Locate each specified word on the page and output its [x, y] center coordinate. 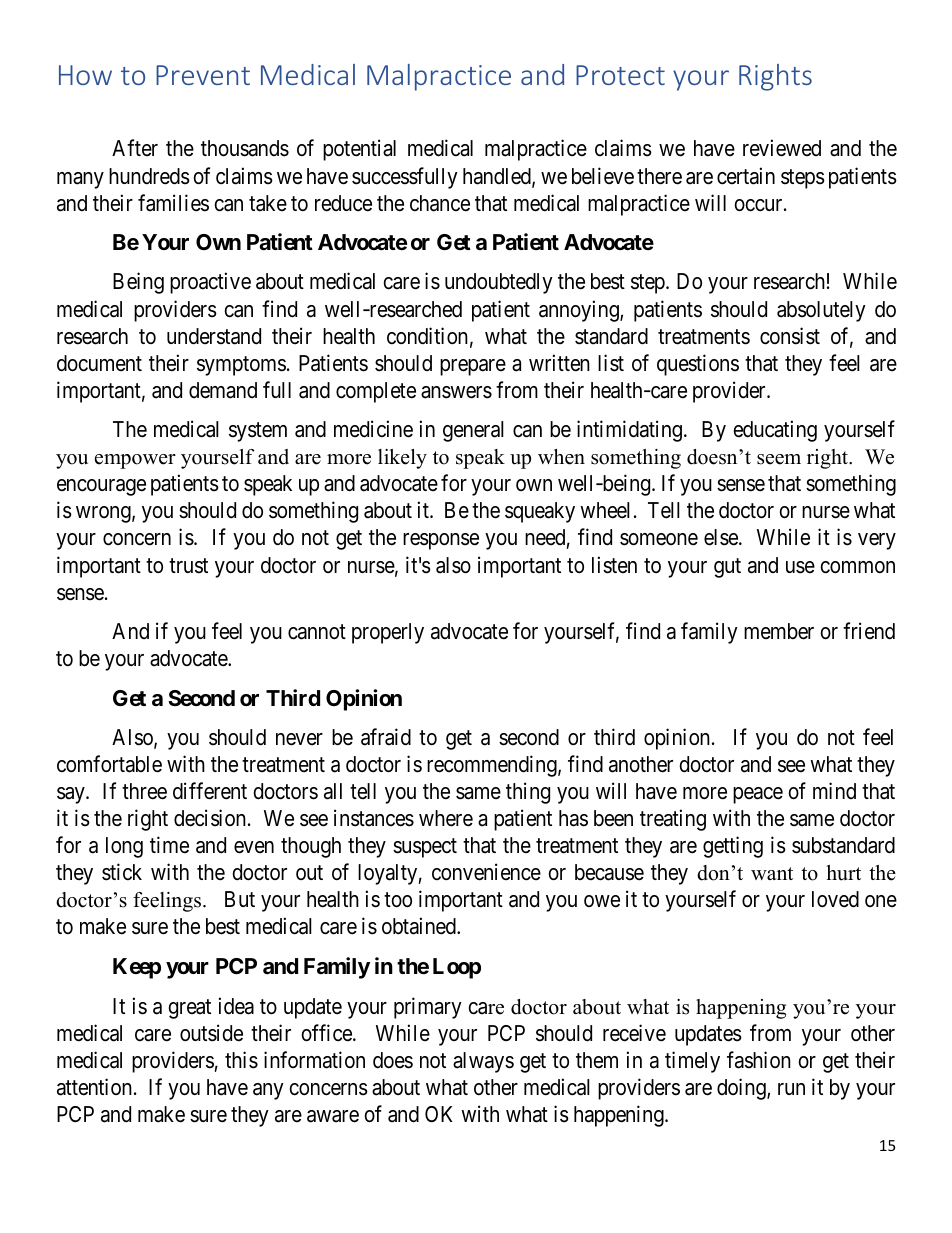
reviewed [782, 148]
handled [498, 177]
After [135, 148]
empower [135, 461]
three [144, 791]
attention [94, 1087]
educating [775, 431]
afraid [386, 737]
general [473, 431]
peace [758, 795]
